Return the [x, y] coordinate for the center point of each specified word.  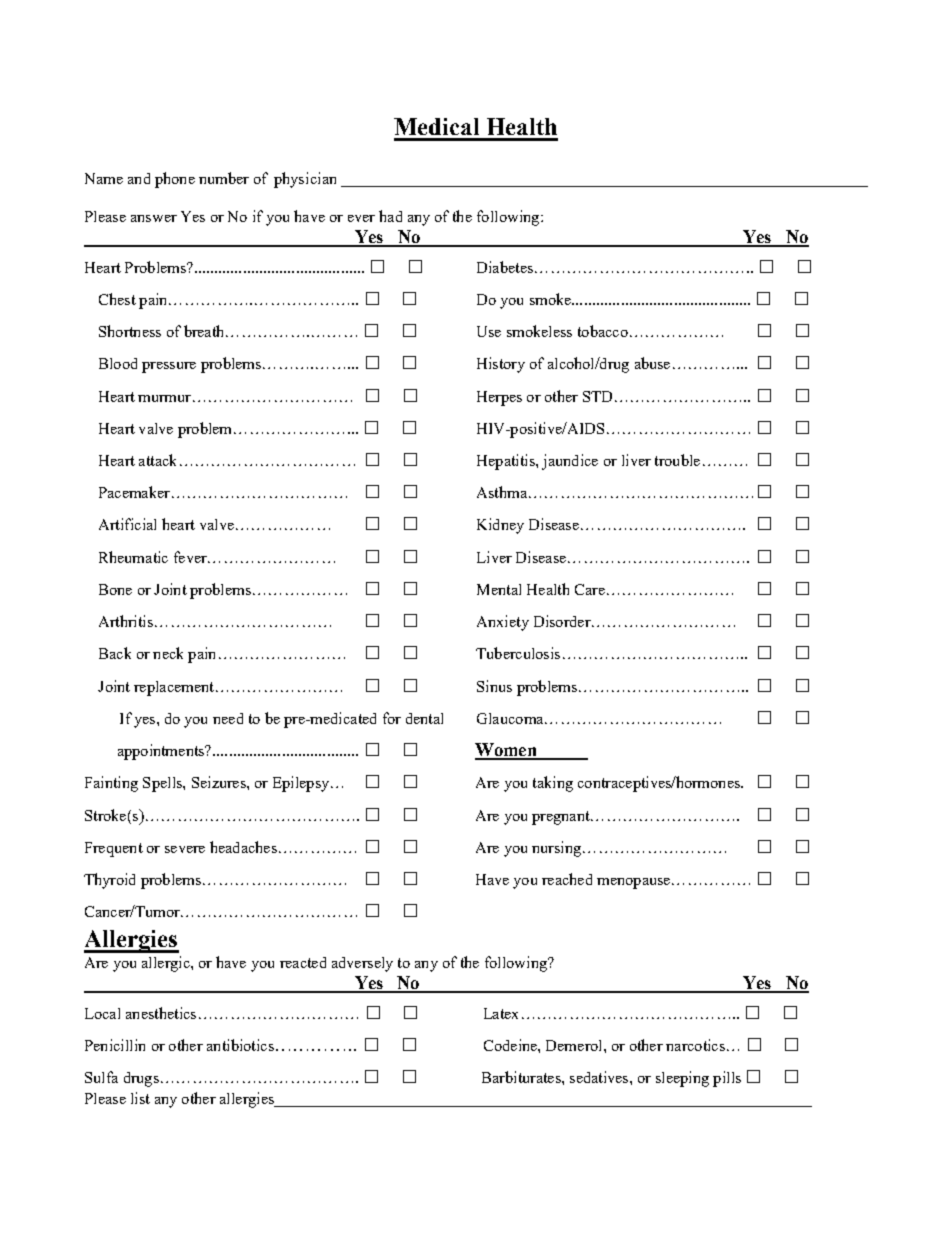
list [140, 1098]
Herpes [499, 398]
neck [168, 653]
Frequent [114, 849]
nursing [556, 849]
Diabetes [505, 267]
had [390, 216]
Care [590, 589]
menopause [635, 883]
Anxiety [503, 623]
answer [154, 218]
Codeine [511, 1045]
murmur [164, 398]
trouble [677, 460]
